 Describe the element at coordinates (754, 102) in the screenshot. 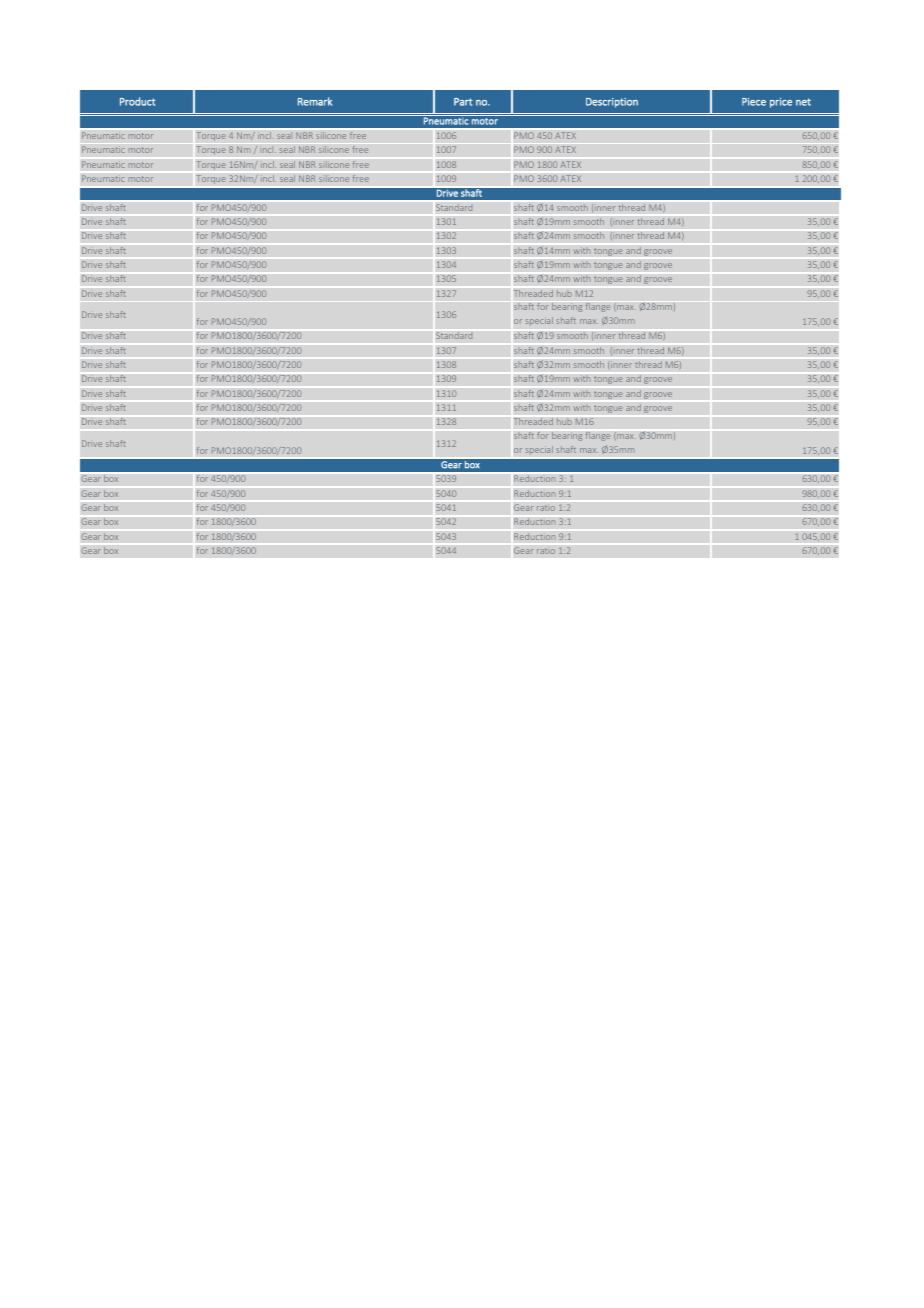

I see `Piece` at that location.
